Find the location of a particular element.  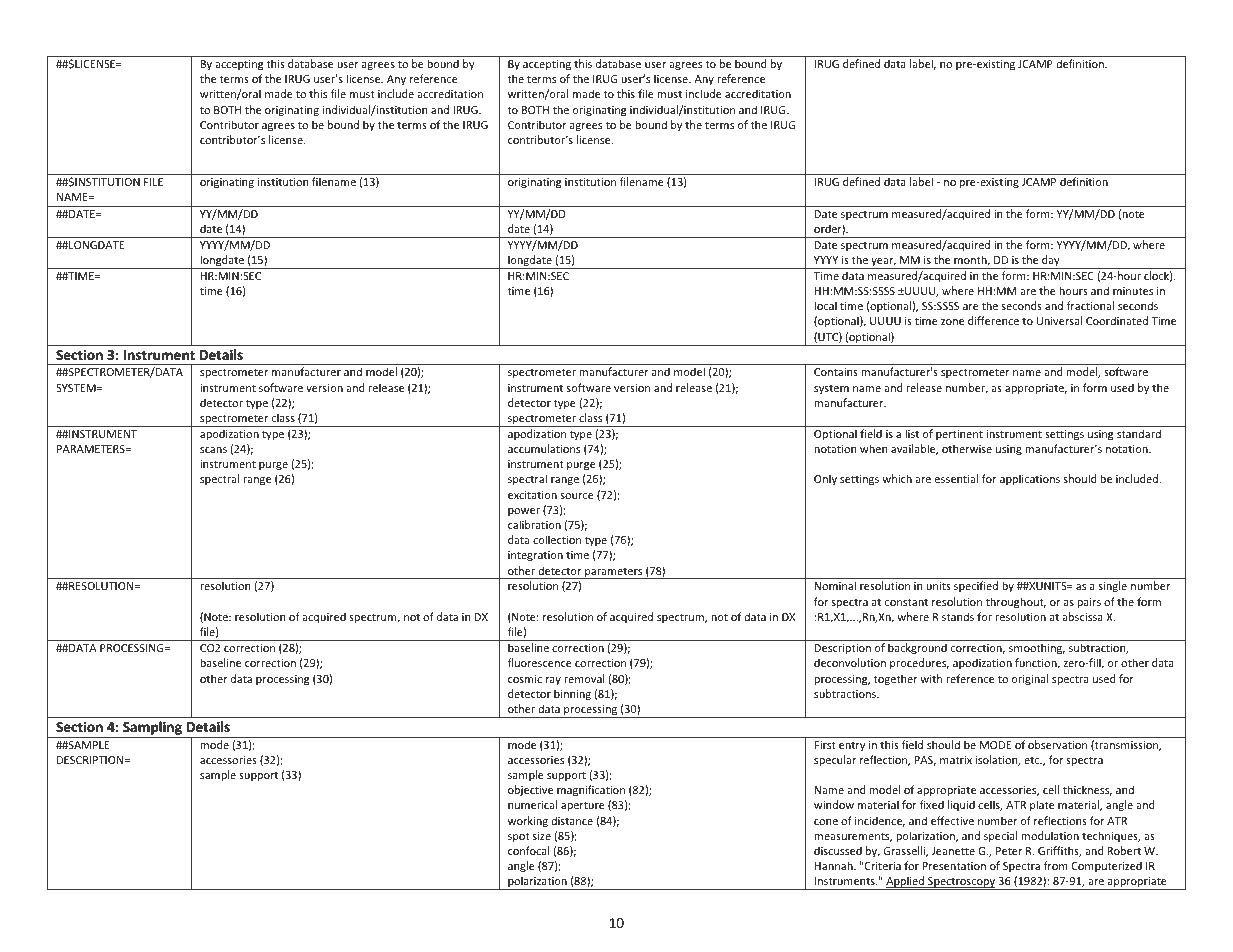

day is located at coordinates (1051, 262).
